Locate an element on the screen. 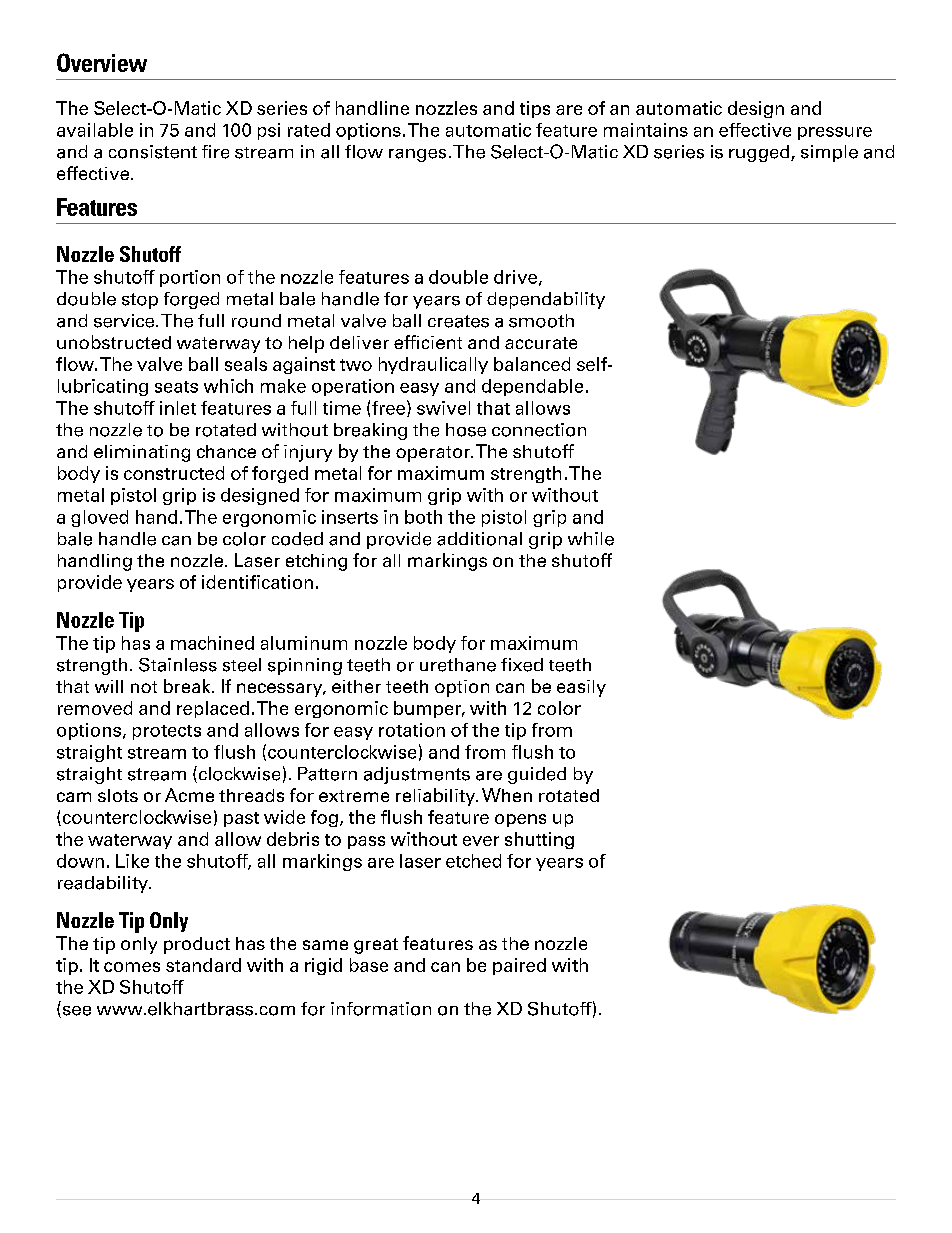 This screenshot has width=952, height=1233. reliability is located at coordinates (437, 797).
